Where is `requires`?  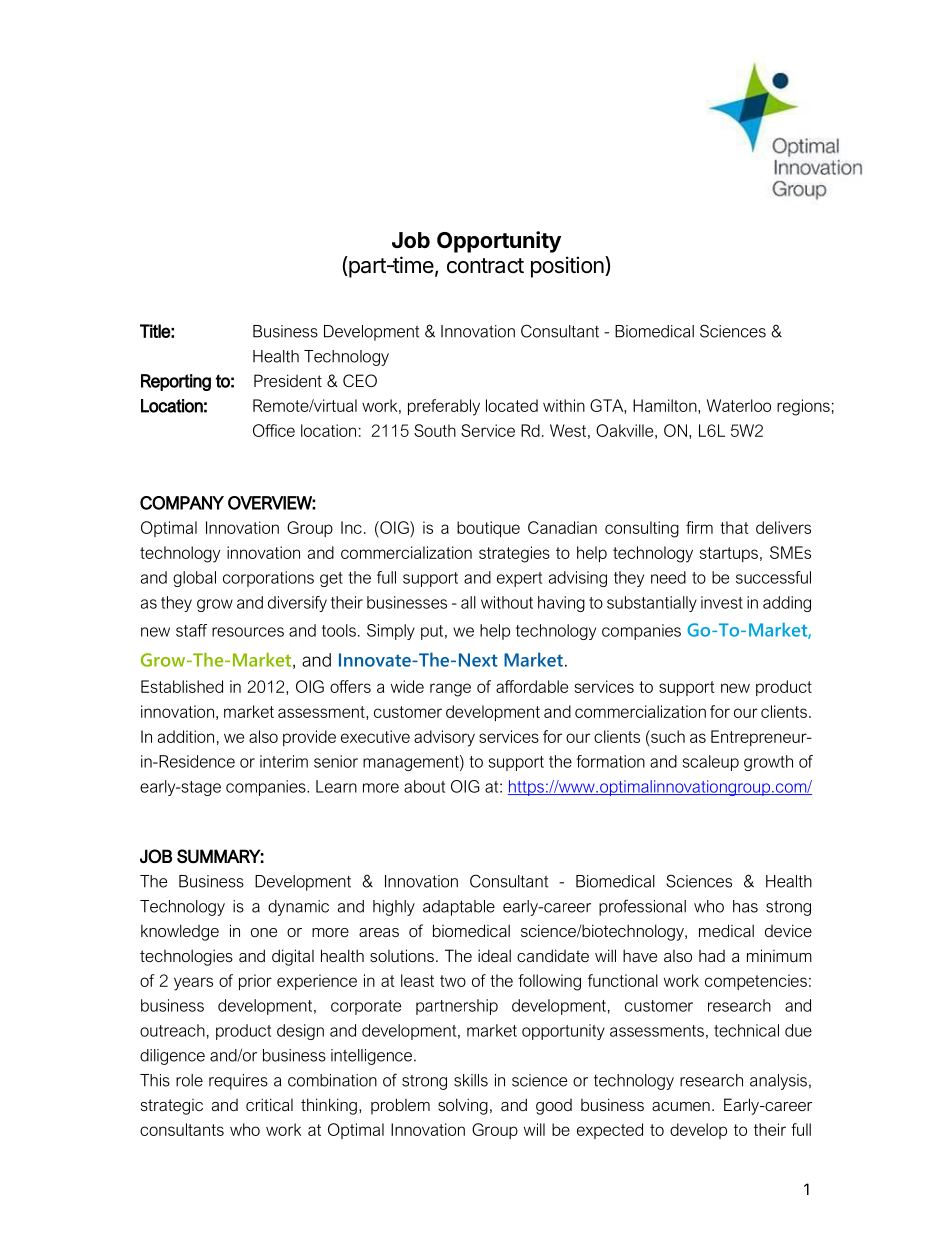 requires is located at coordinates (238, 1082).
